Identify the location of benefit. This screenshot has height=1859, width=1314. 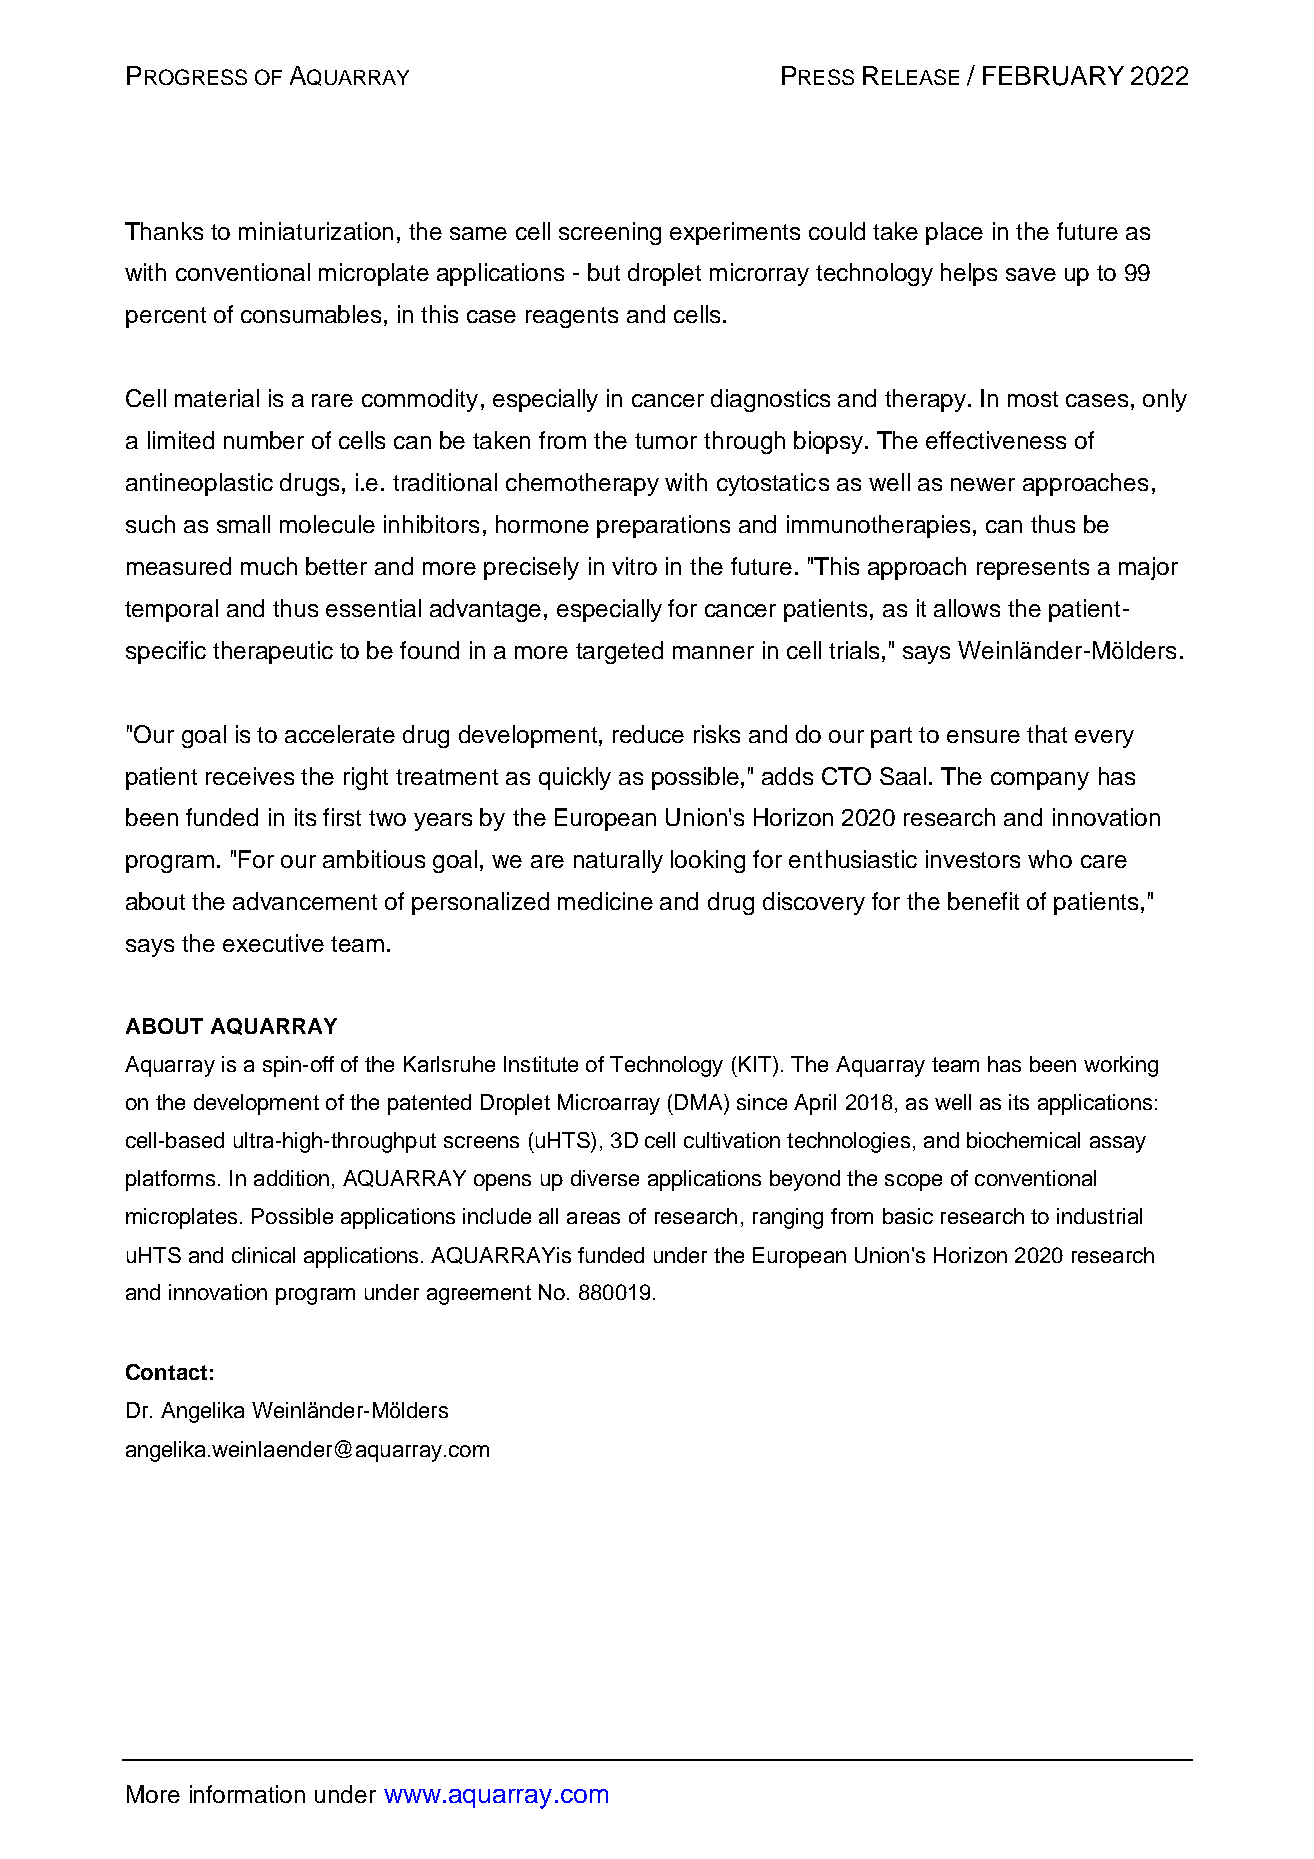
(983, 901).
